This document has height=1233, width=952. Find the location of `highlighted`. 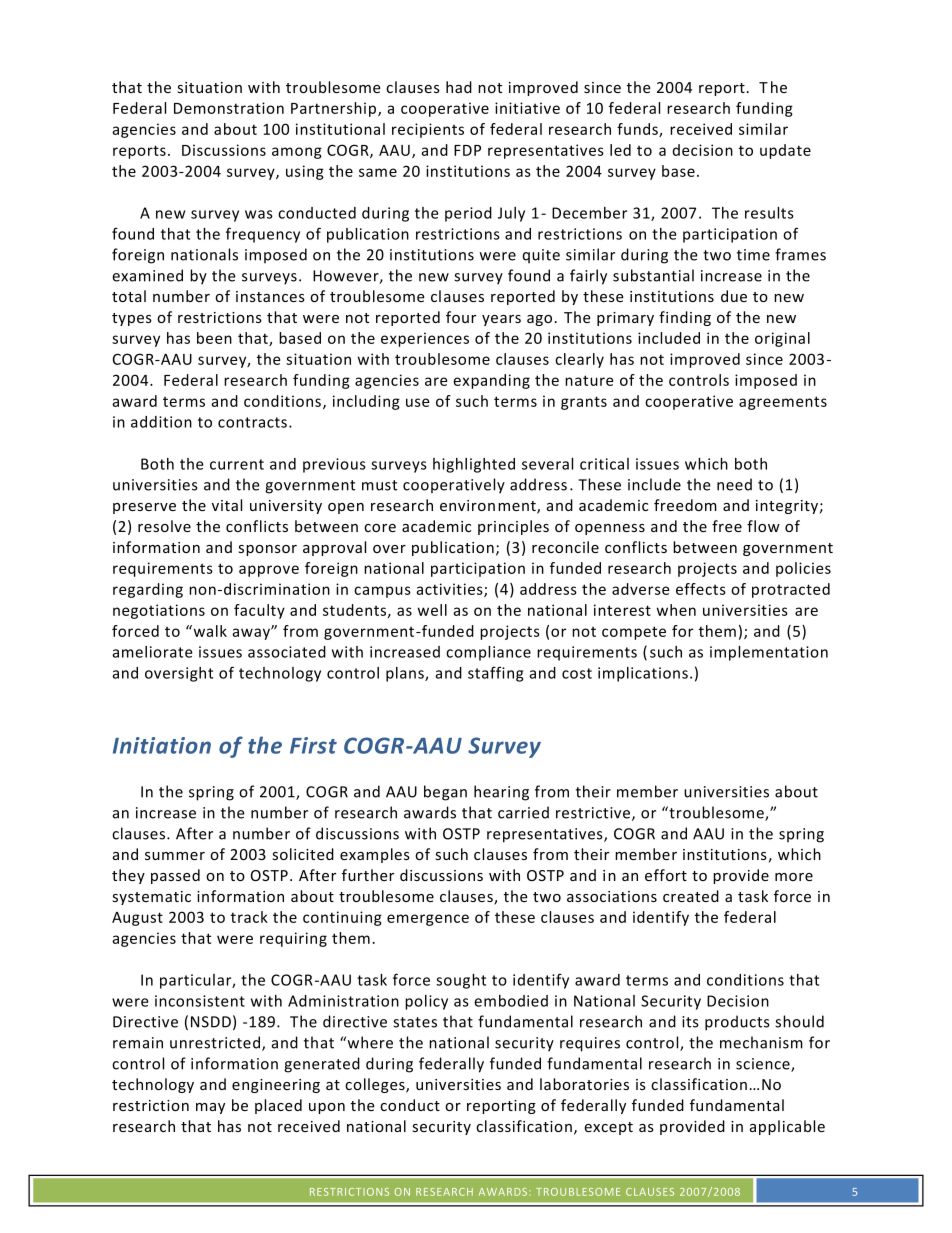

highlighted is located at coordinates (474, 465).
